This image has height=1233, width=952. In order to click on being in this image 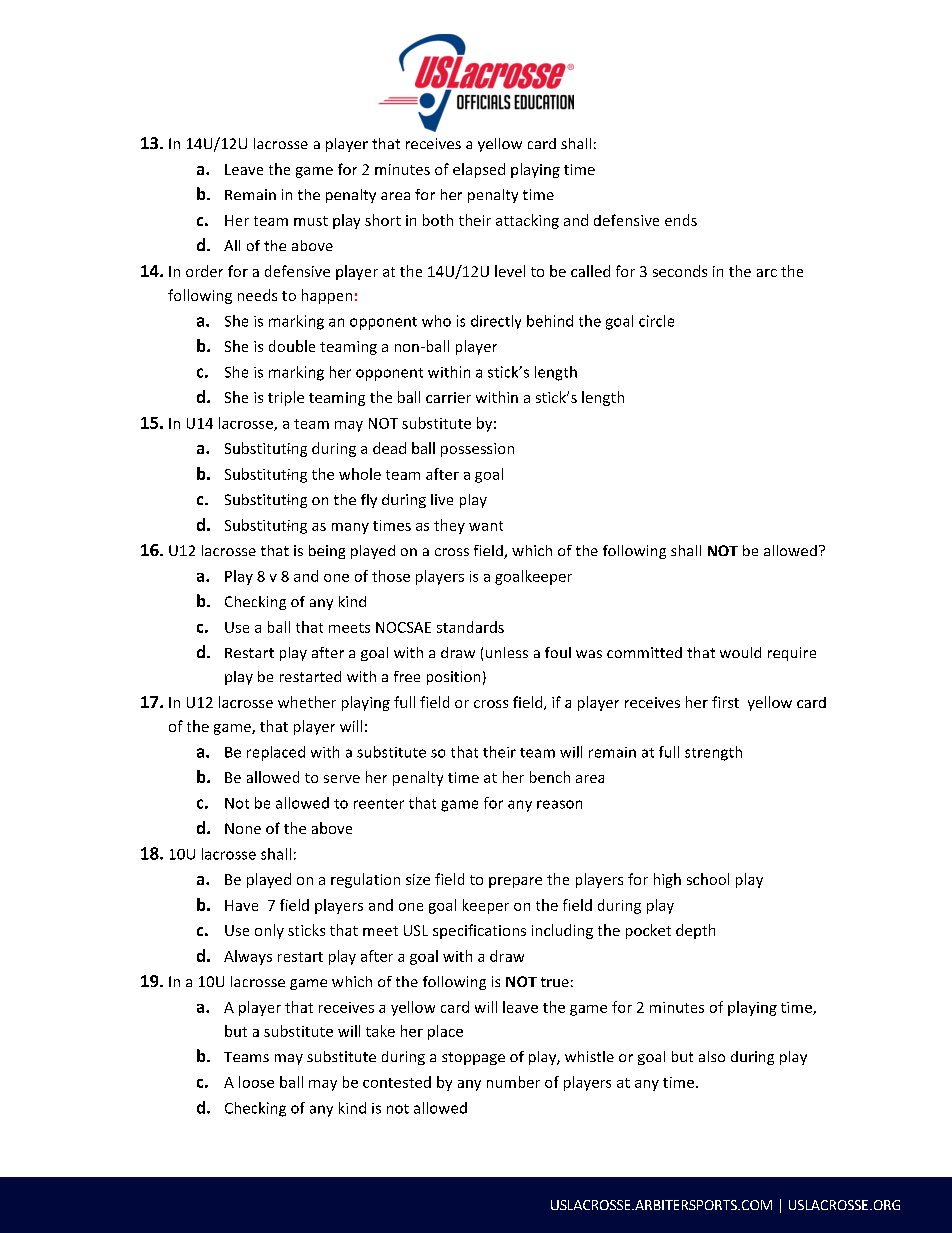, I will do `click(327, 552)`.
